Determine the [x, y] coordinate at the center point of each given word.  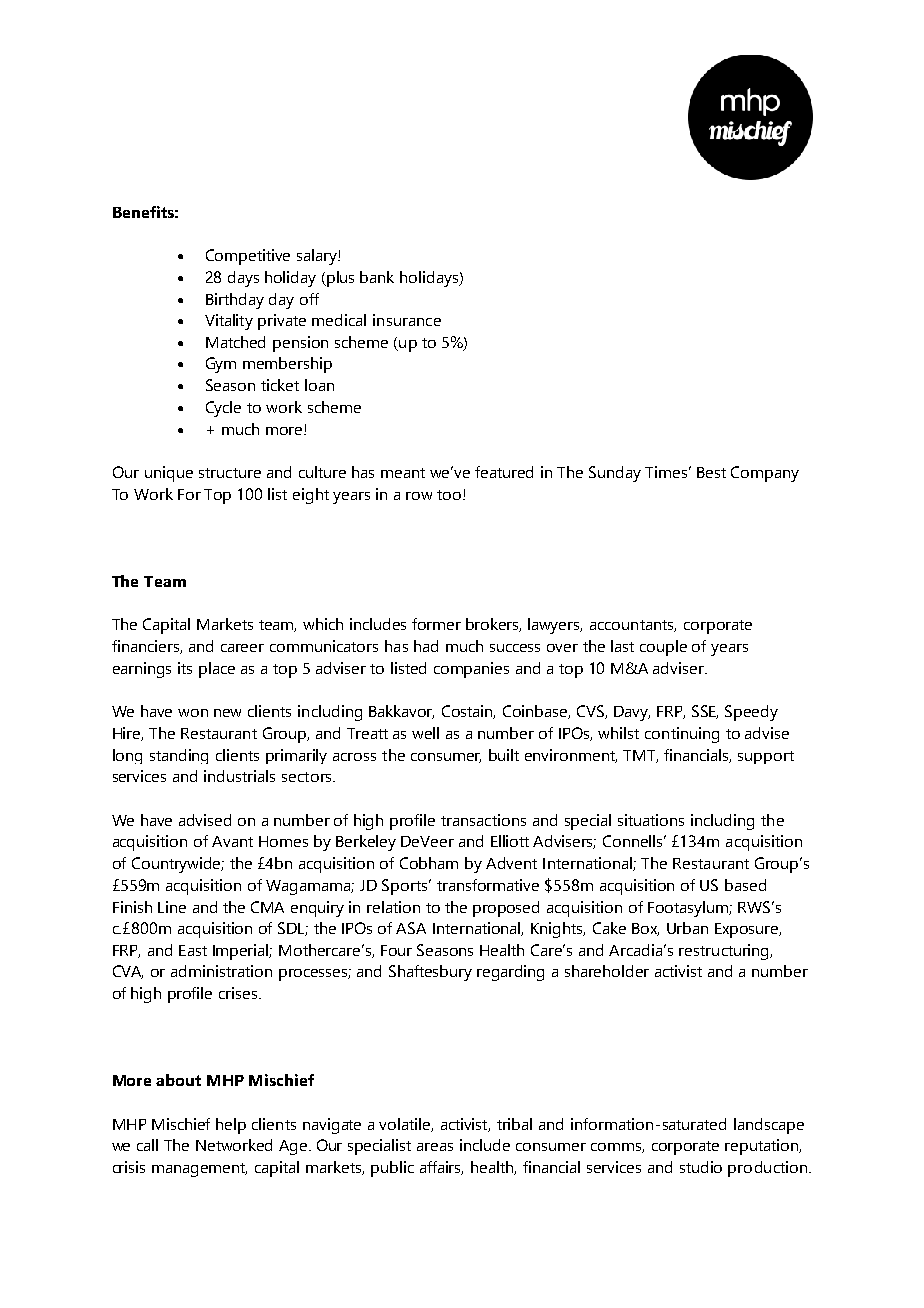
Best [711, 472]
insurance [407, 320]
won [193, 713]
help [231, 1126]
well [425, 733]
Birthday [235, 301]
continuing [682, 735]
